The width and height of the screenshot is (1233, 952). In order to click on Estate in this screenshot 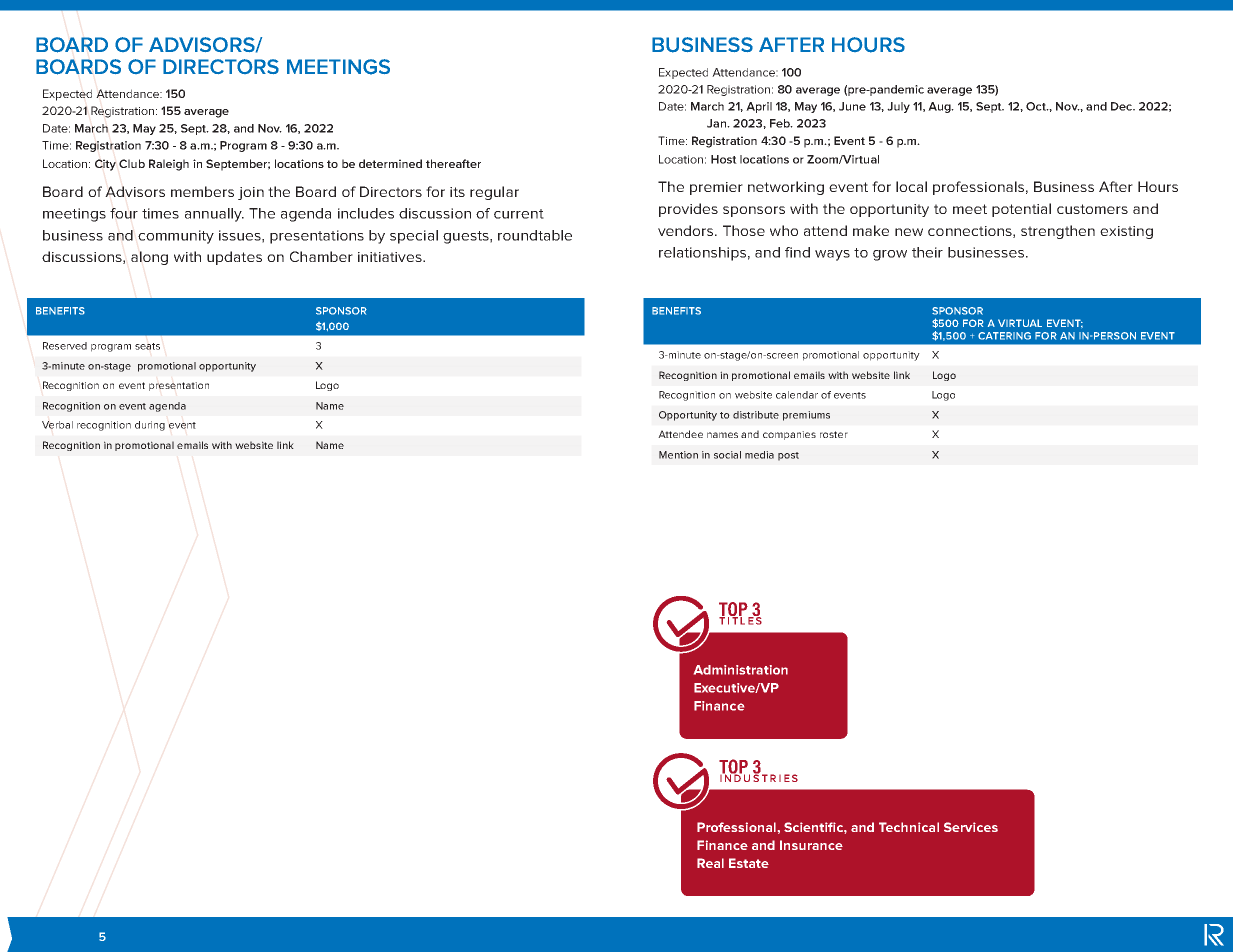, I will do `click(749, 863)`.
